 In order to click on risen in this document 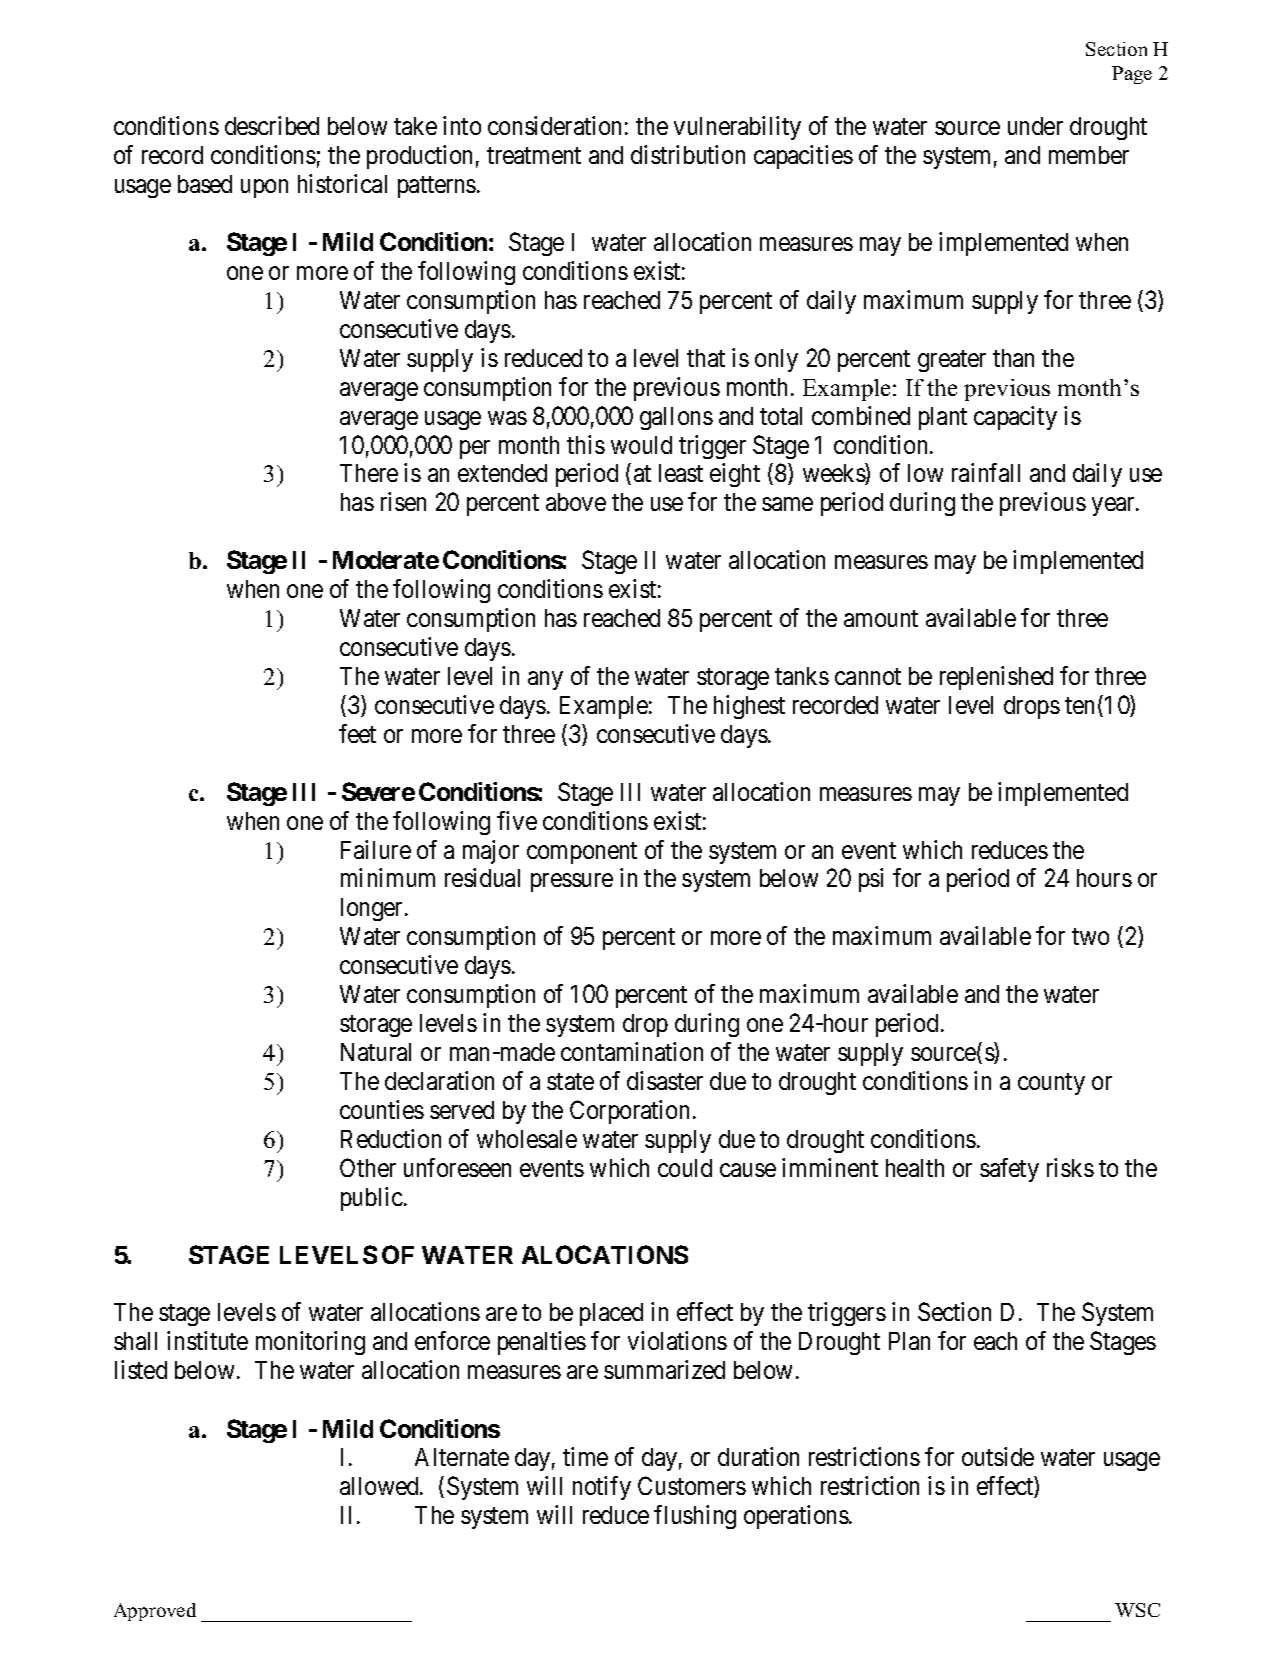, I will do `click(403, 501)`.
